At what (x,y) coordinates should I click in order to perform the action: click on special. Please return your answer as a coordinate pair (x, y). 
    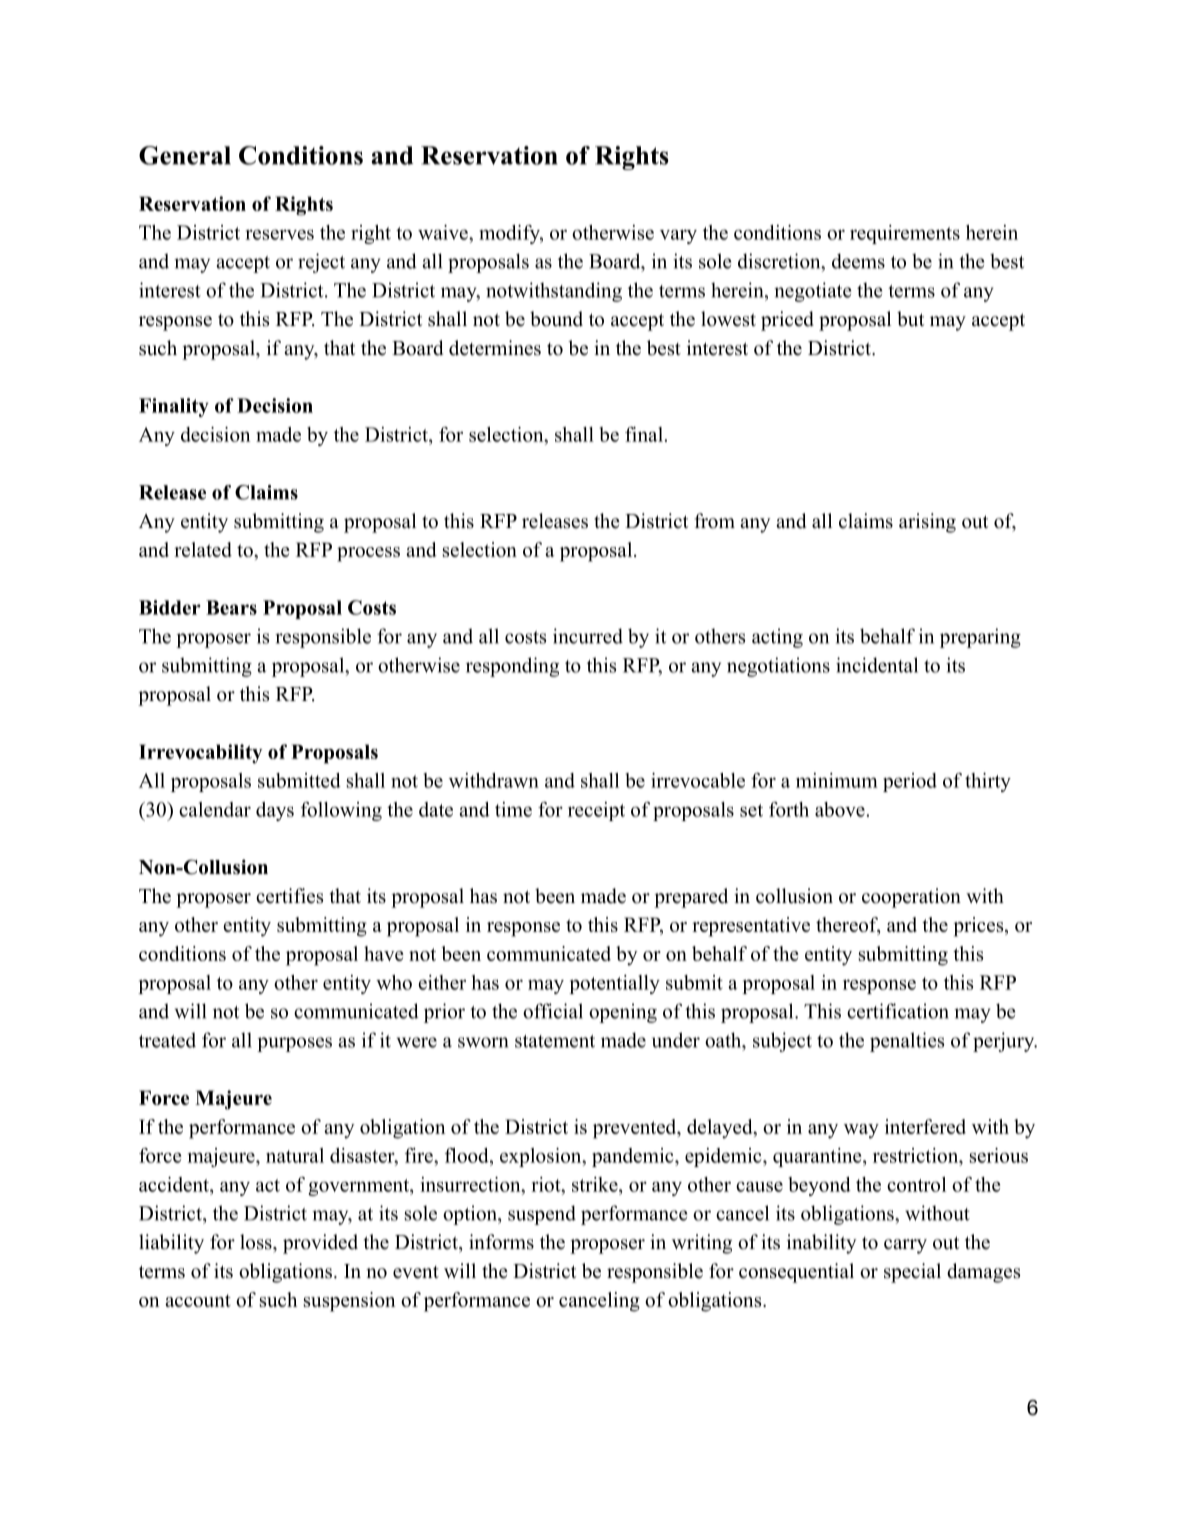
    Looking at the image, I should click on (912, 1273).
